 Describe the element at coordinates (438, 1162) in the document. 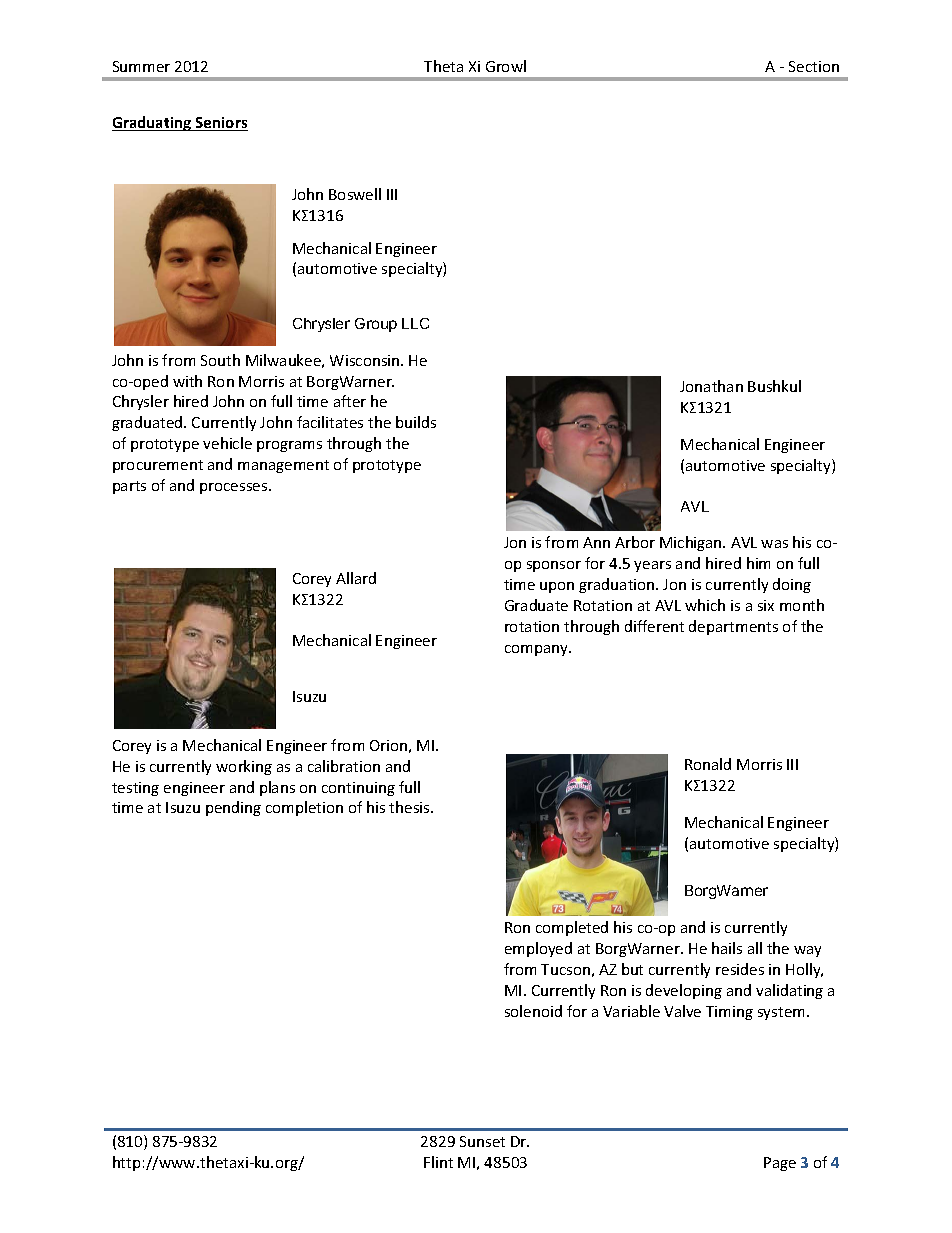

I see `Flint` at that location.
